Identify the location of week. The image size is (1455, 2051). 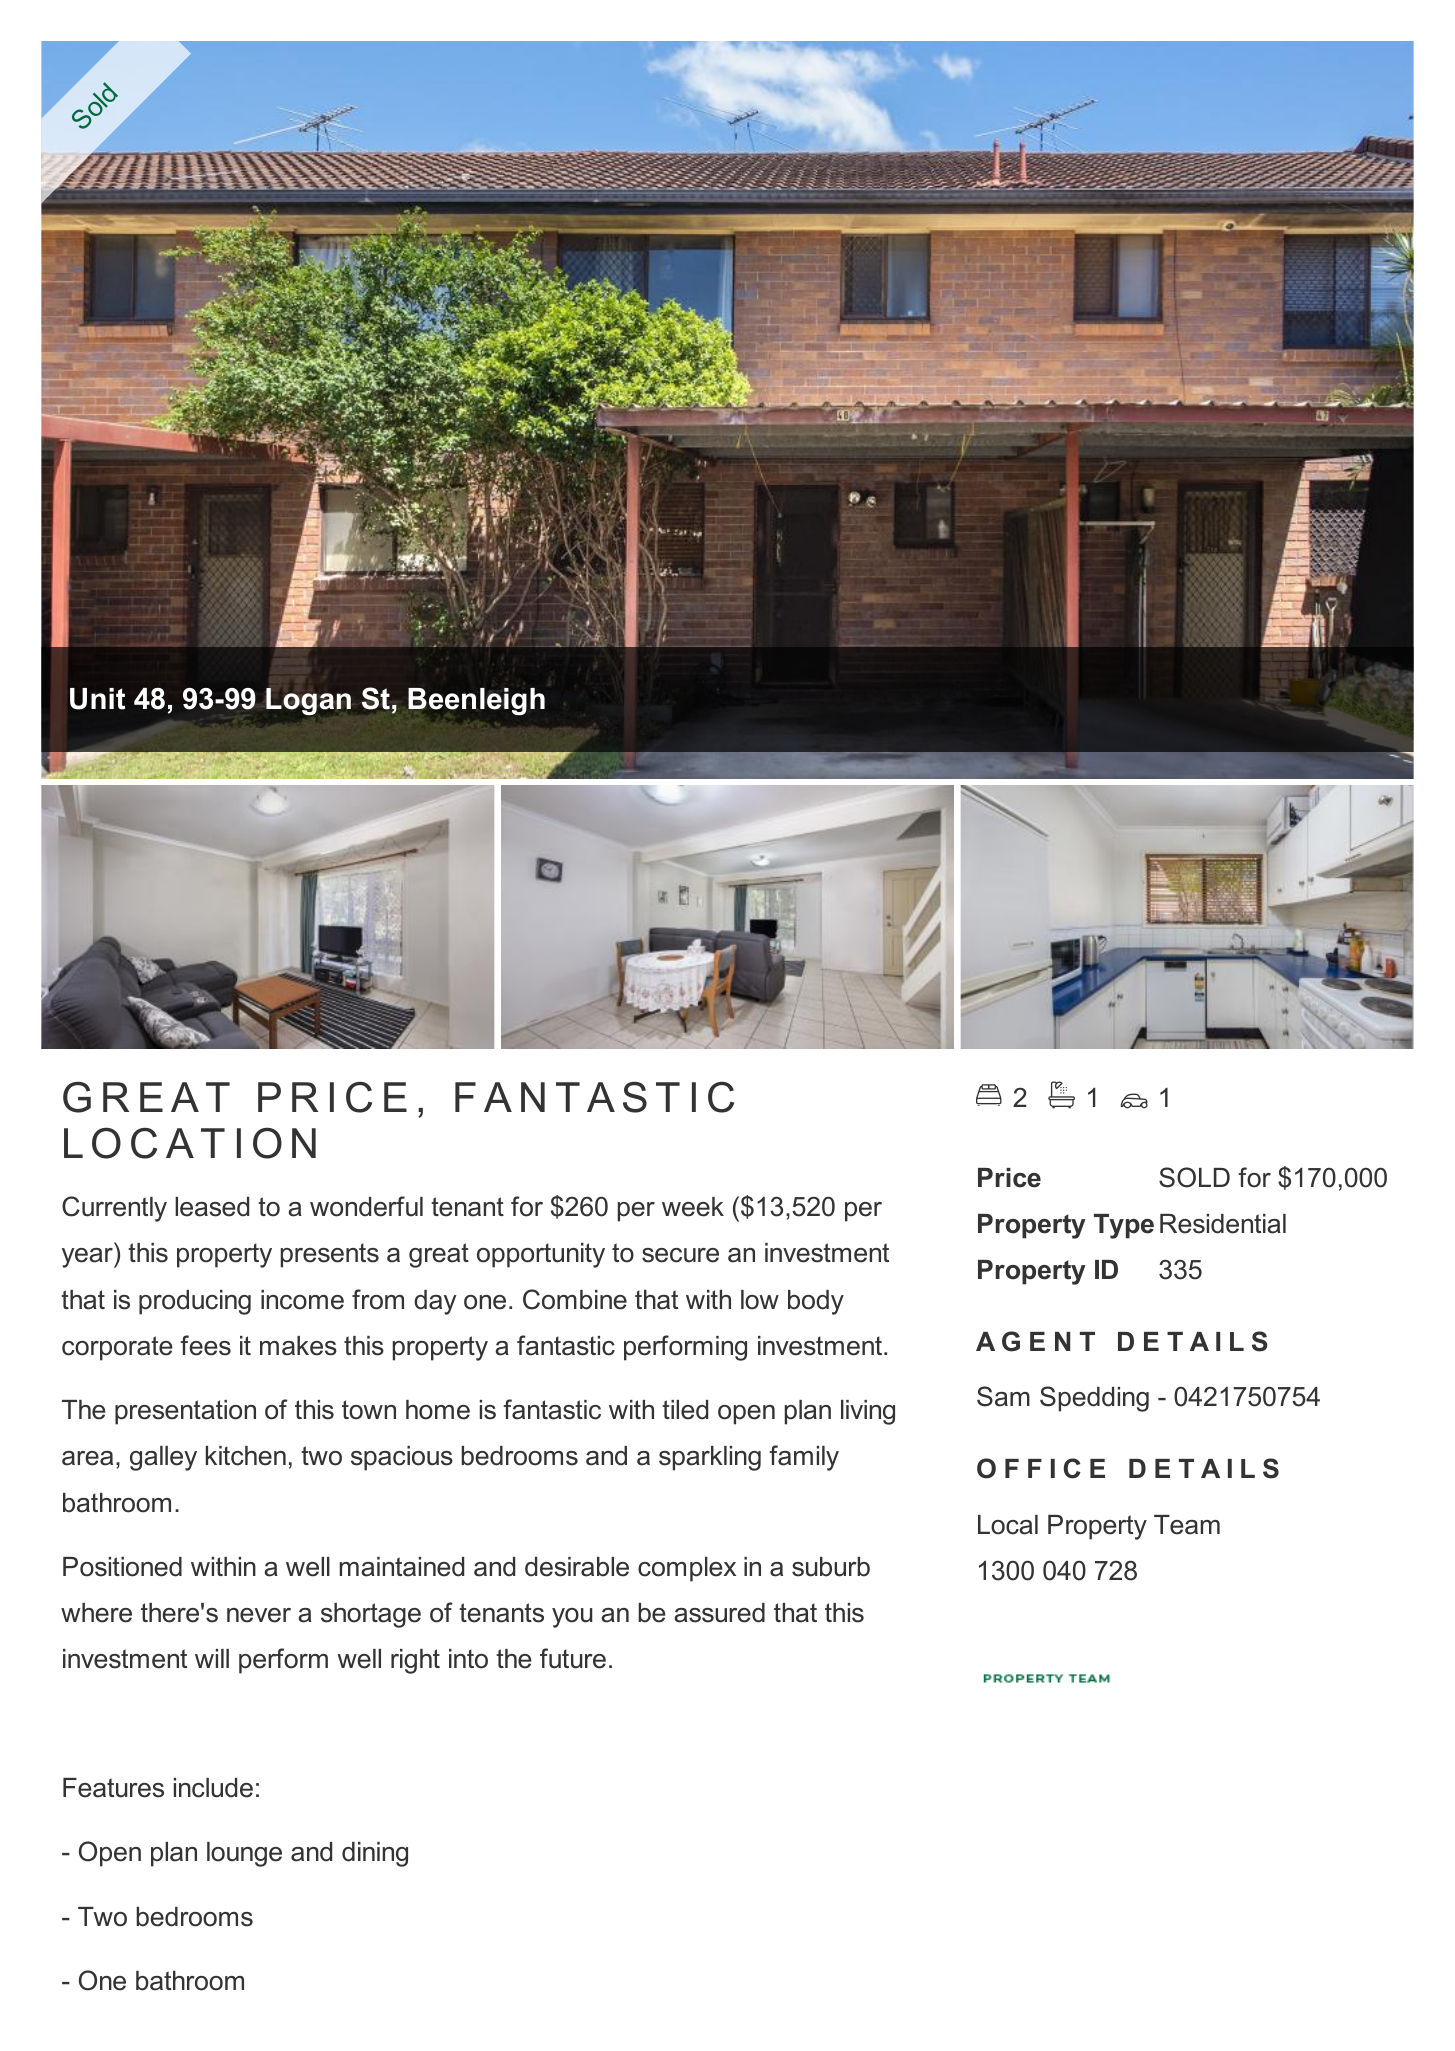
(693, 1207).
